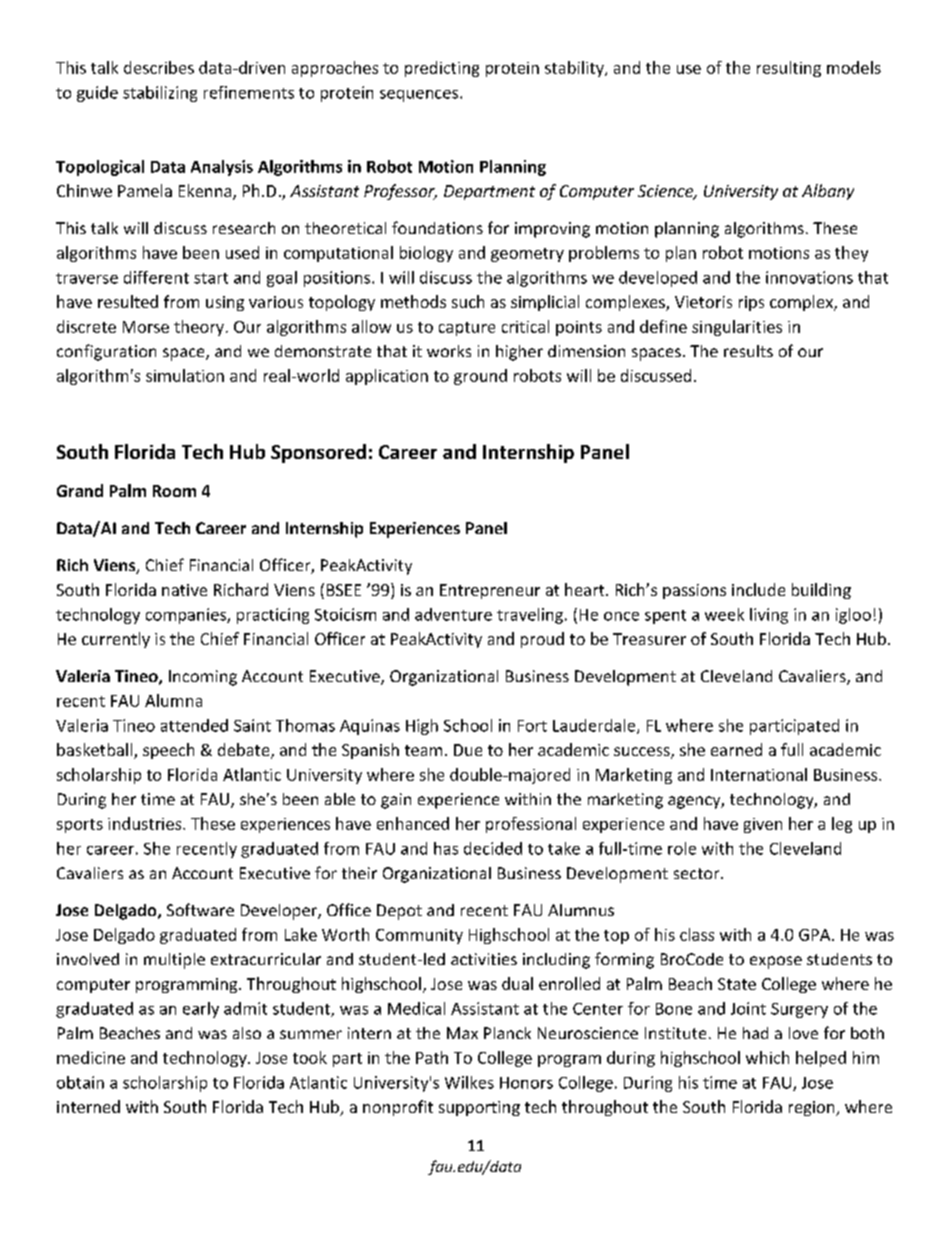  I want to click on native, so click(184, 590).
